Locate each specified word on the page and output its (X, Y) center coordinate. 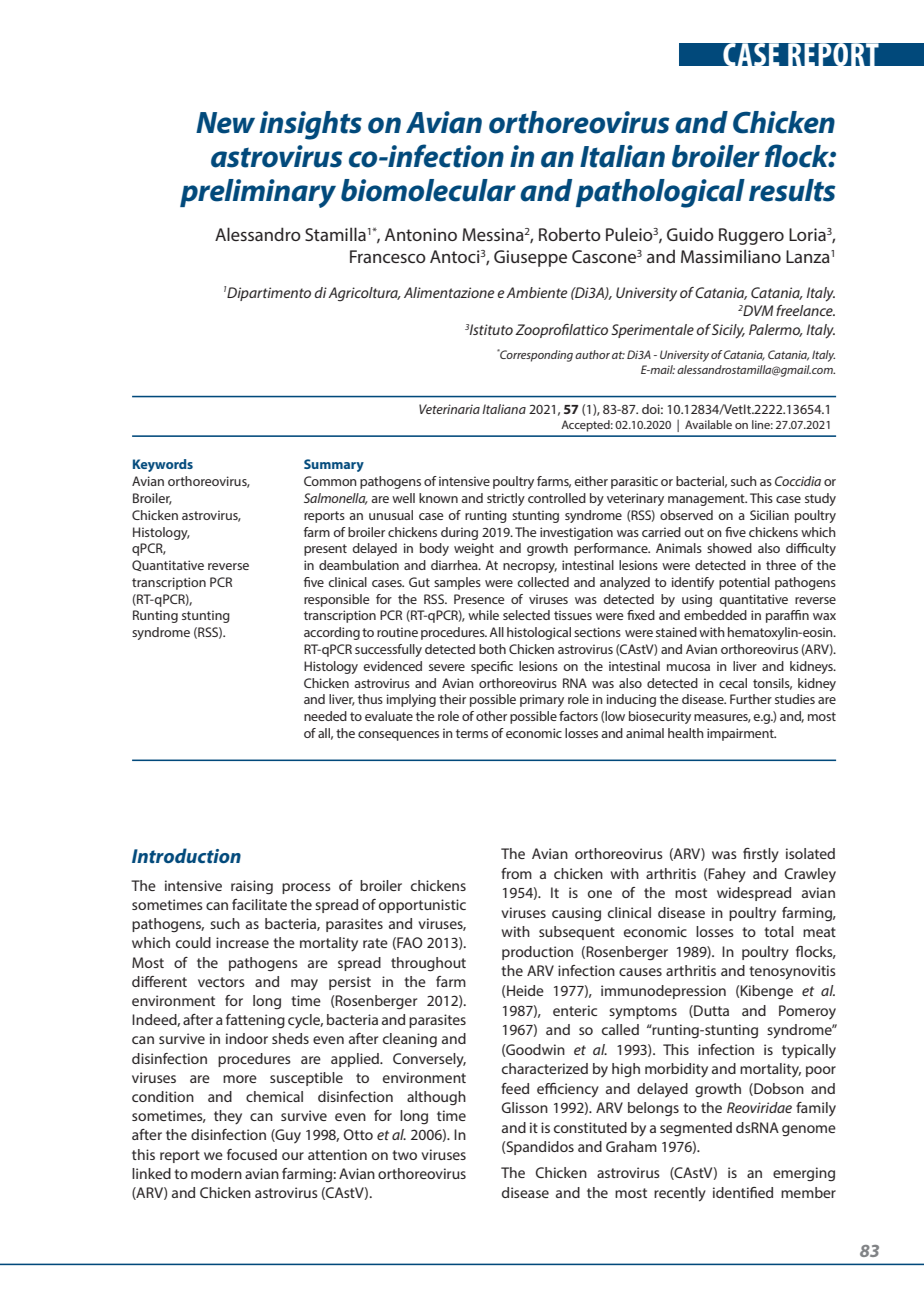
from (516, 873)
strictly (506, 499)
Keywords (163, 465)
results (792, 190)
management (707, 500)
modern (216, 1173)
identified (743, 1192)
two (404, 1155)
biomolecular (428, 190)
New (225, 123)
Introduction (186, 855)
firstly (761, 855)
